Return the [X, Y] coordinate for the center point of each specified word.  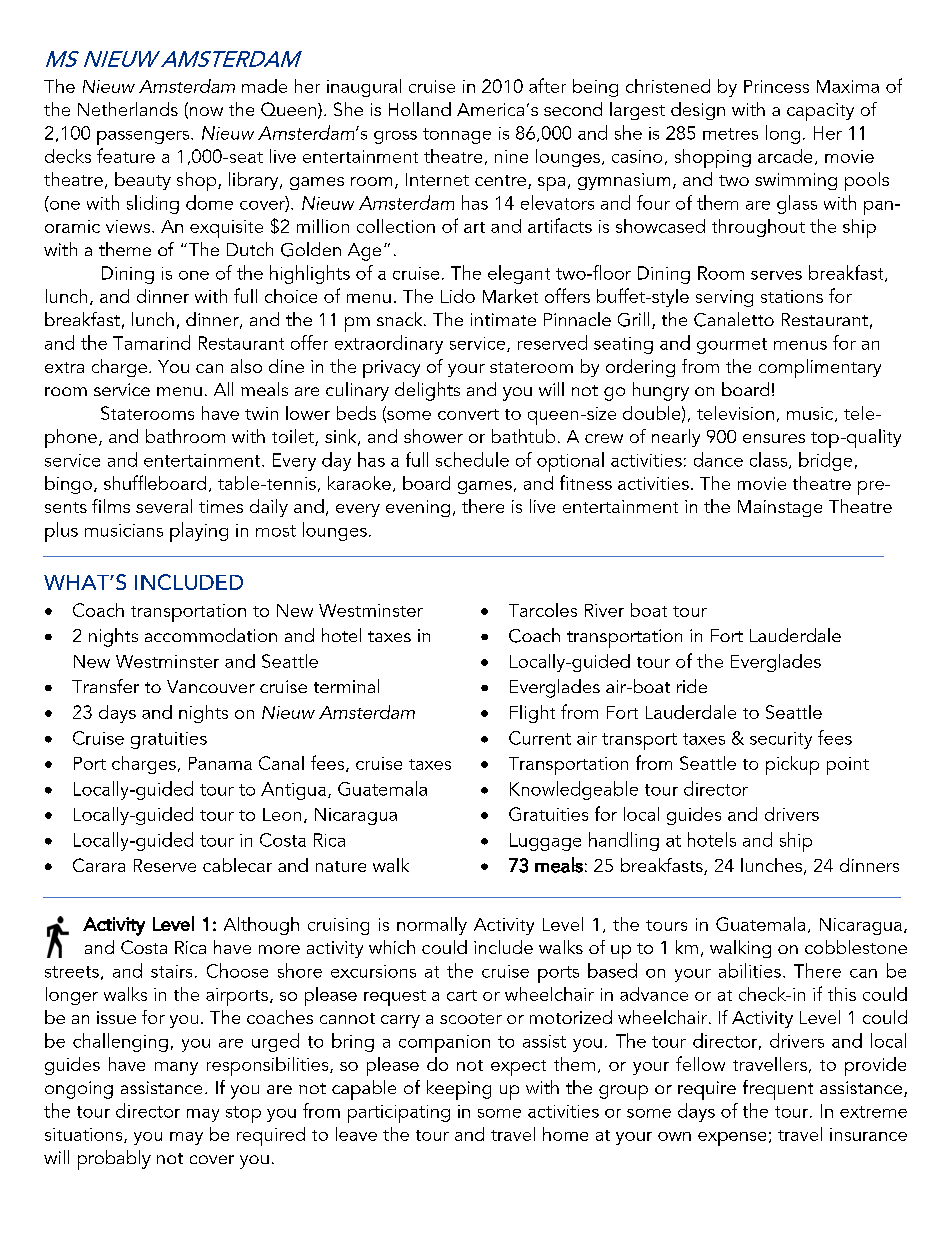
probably [114, 1160]
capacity [820, 112]
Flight [532, 714]
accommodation [211, 635]
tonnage [457, 136]
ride [692, 686]
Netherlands [128, 109]
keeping [459, 1090]
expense [732, 1139]
